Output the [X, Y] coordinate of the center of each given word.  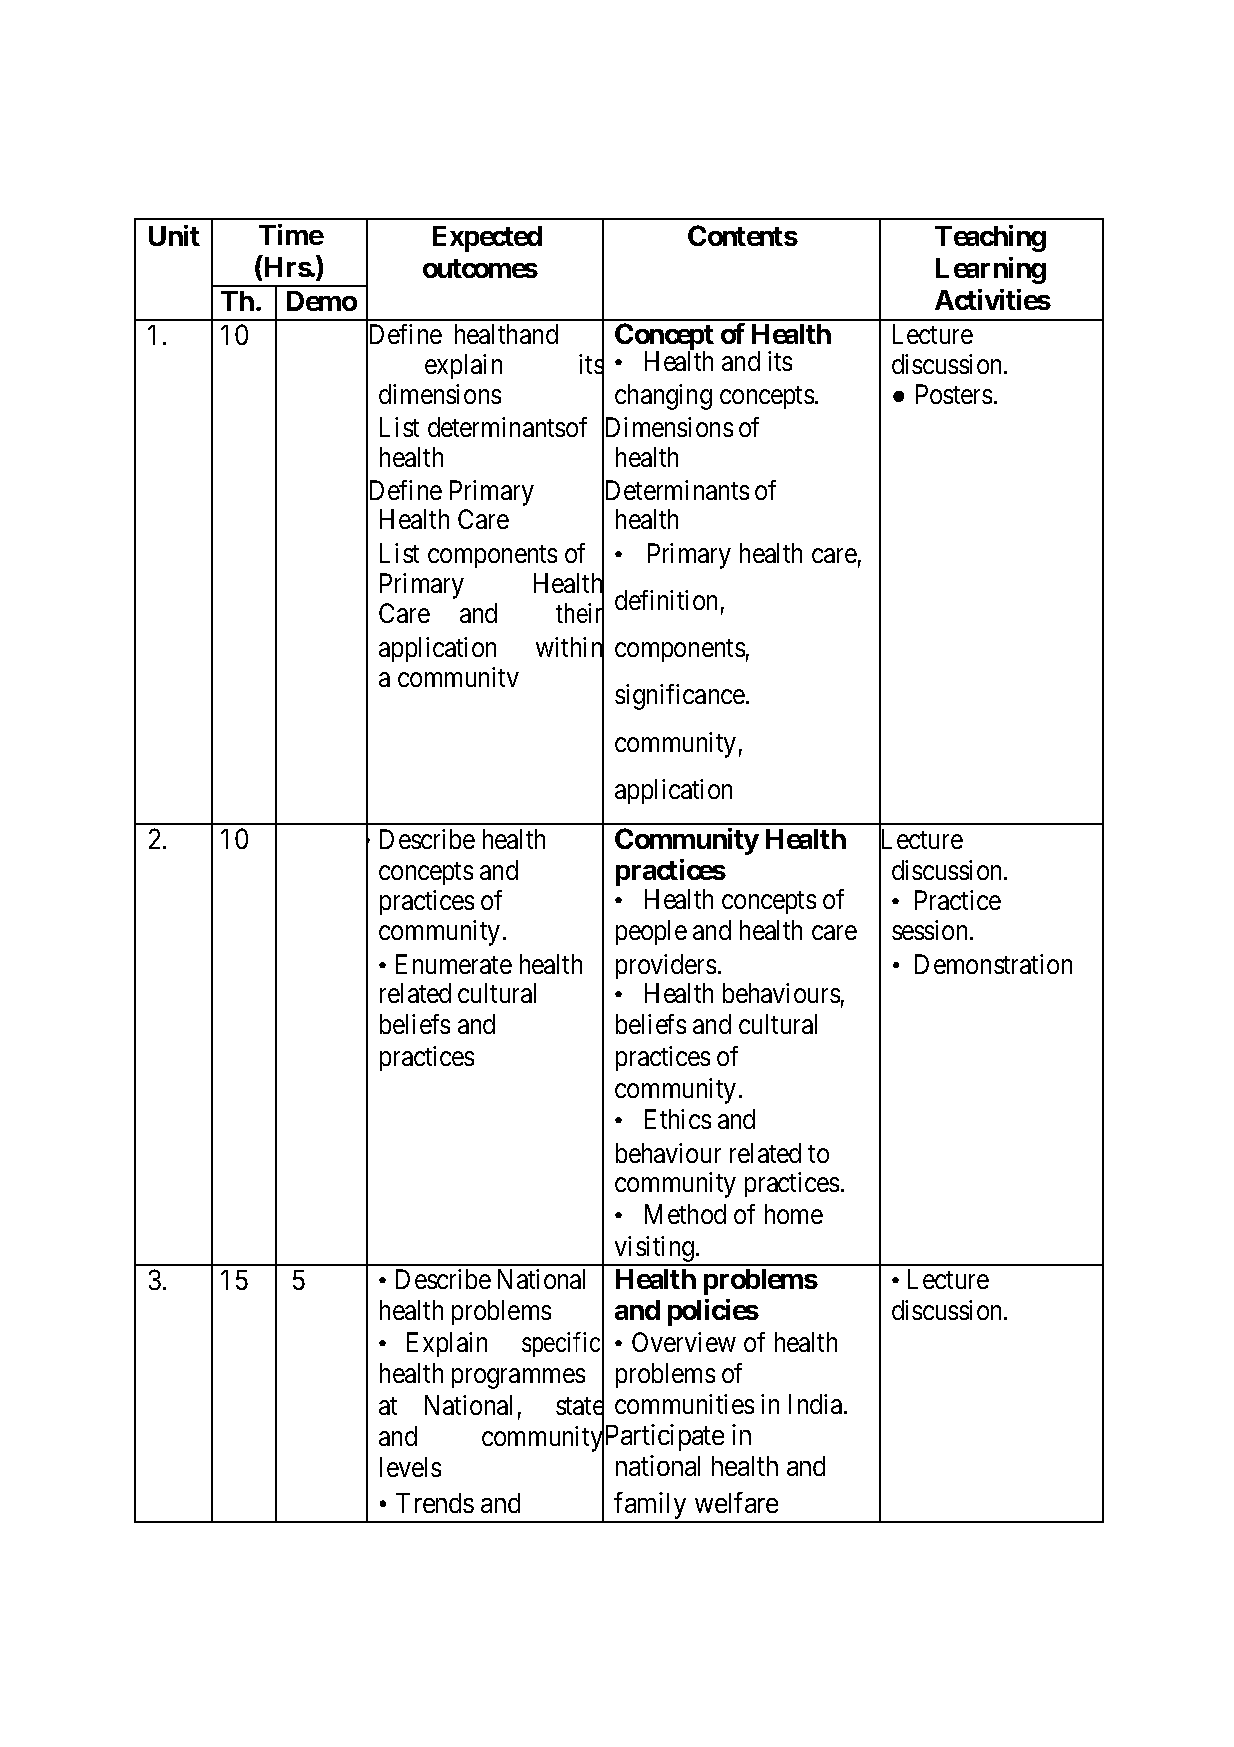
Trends [435, 1503]
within [570, 648]
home [794, 1214]
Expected [487, 239]
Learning [991, 270]
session [931, 930]
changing [663, 397]
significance [680, 697]
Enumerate [454, 964]
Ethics [678, 1119]
